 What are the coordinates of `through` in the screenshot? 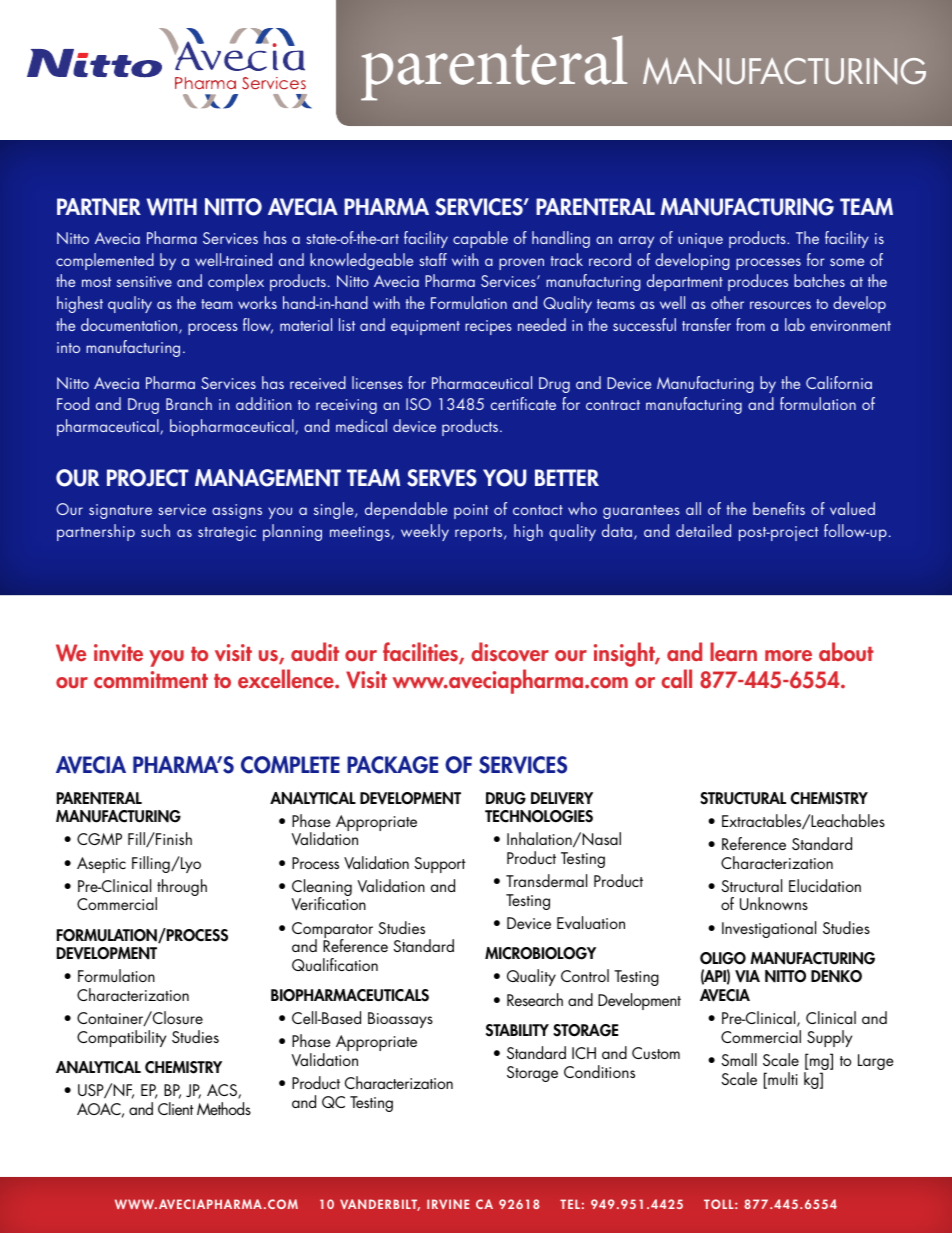 It's located at (181, 889).
